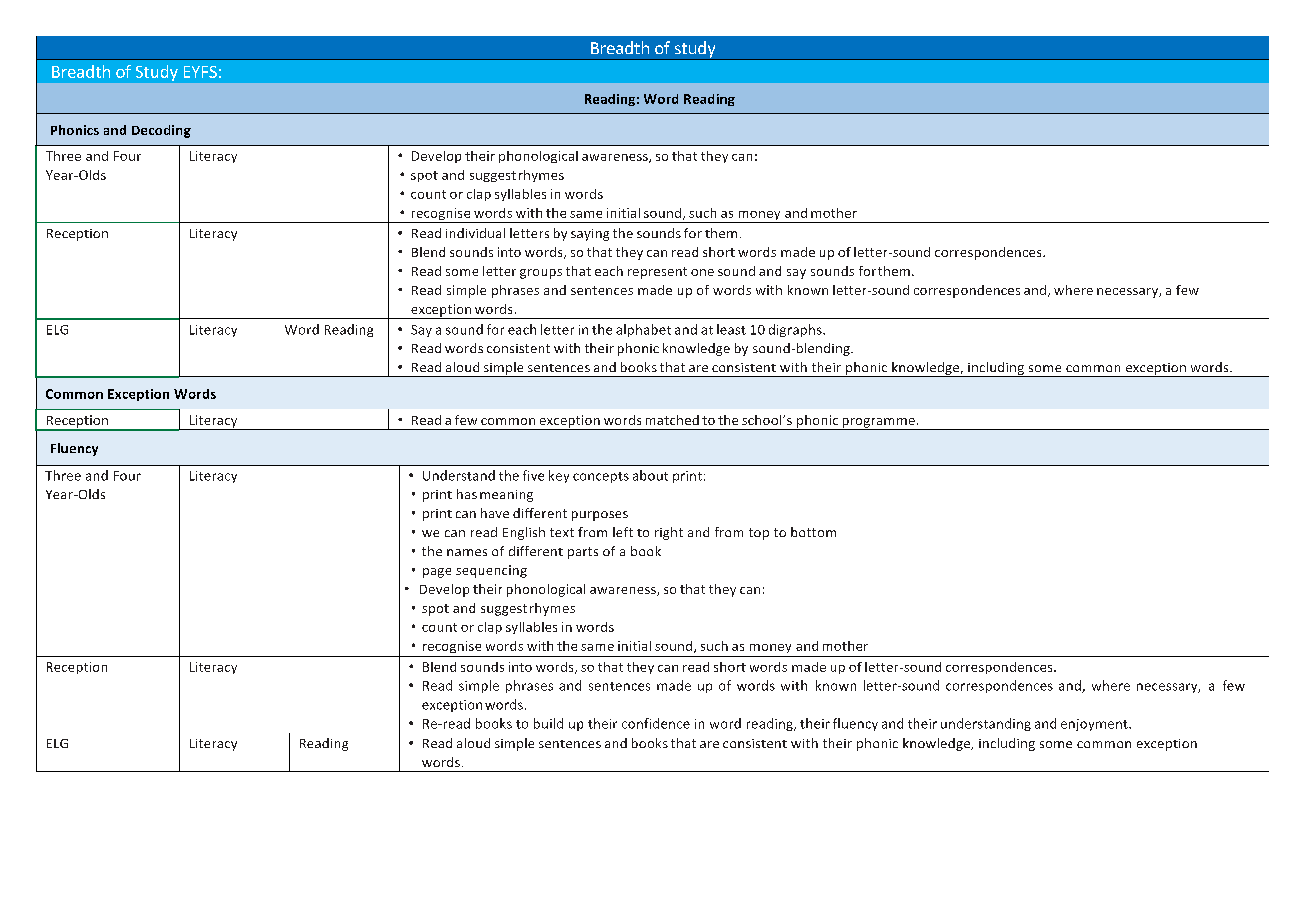  What do you see at coordinates (796, 330) in the page?
I see `digraphs` at bounding box center [796, 330].
